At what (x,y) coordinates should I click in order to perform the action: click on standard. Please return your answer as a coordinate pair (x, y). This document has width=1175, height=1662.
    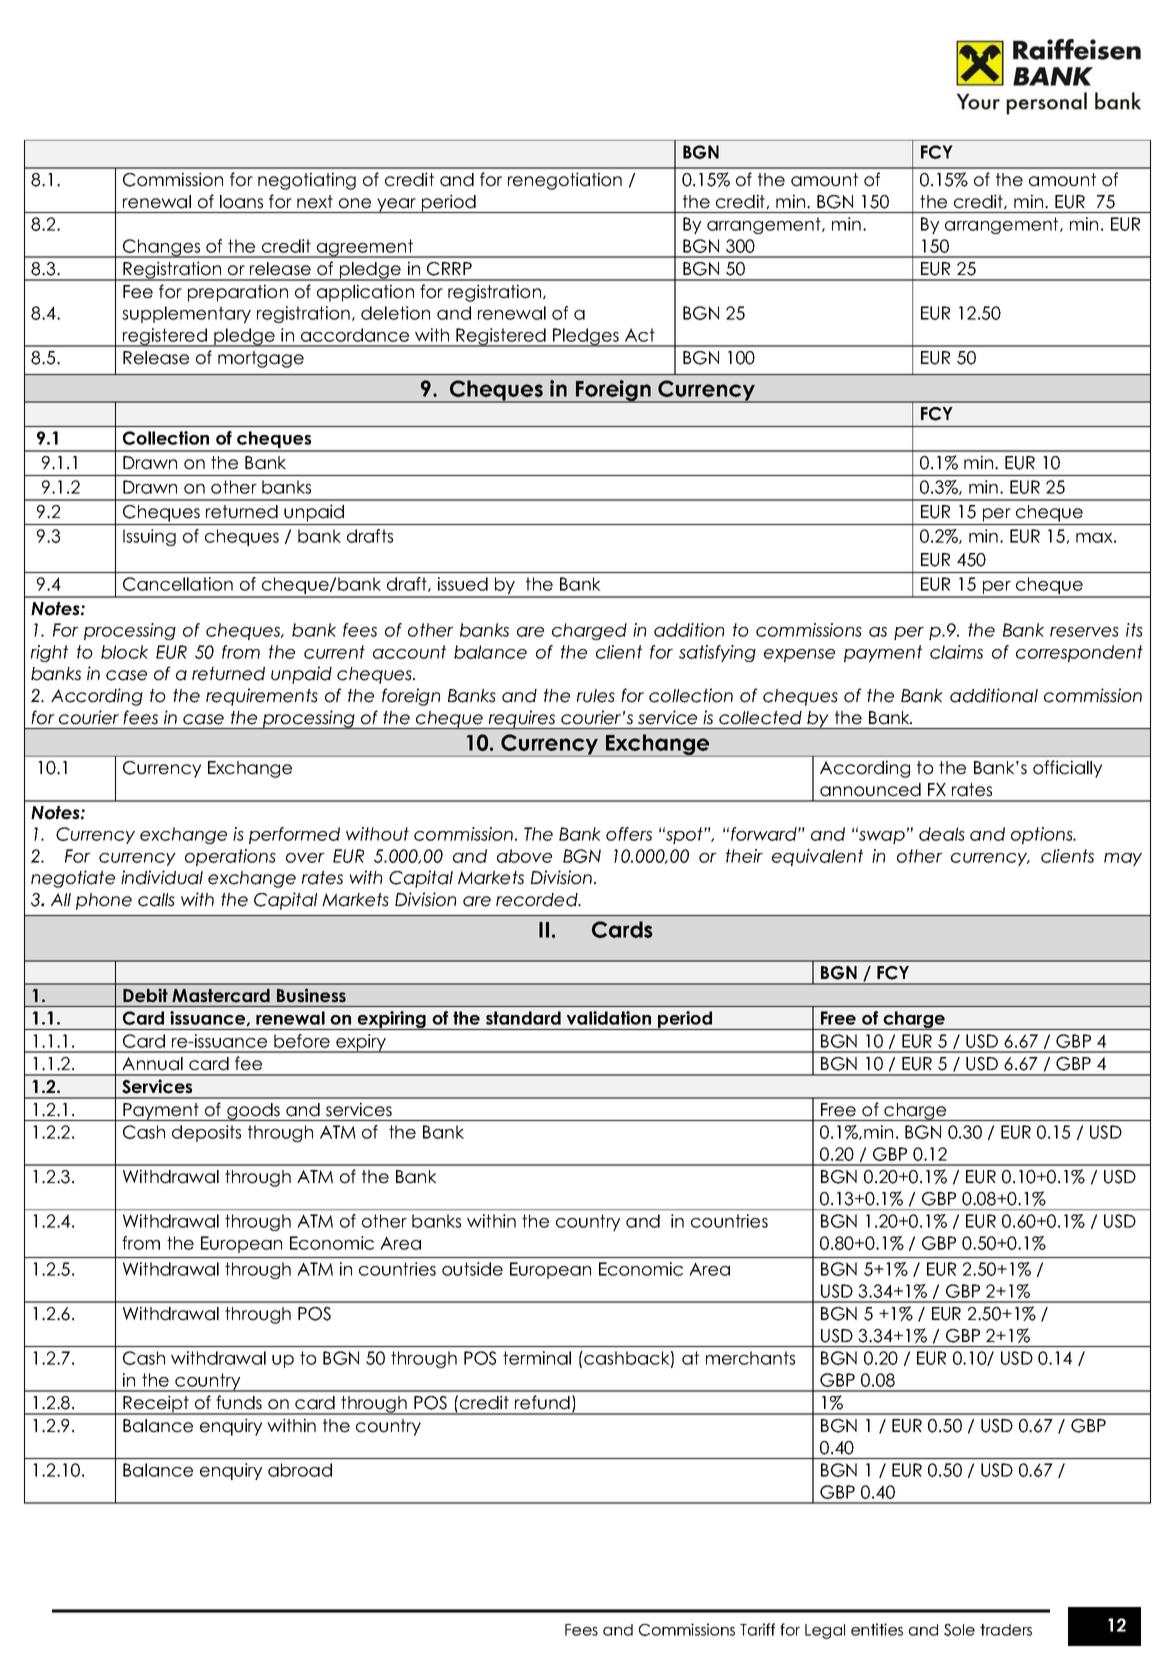
    Looking at the image, I should click on (523, 1018).
